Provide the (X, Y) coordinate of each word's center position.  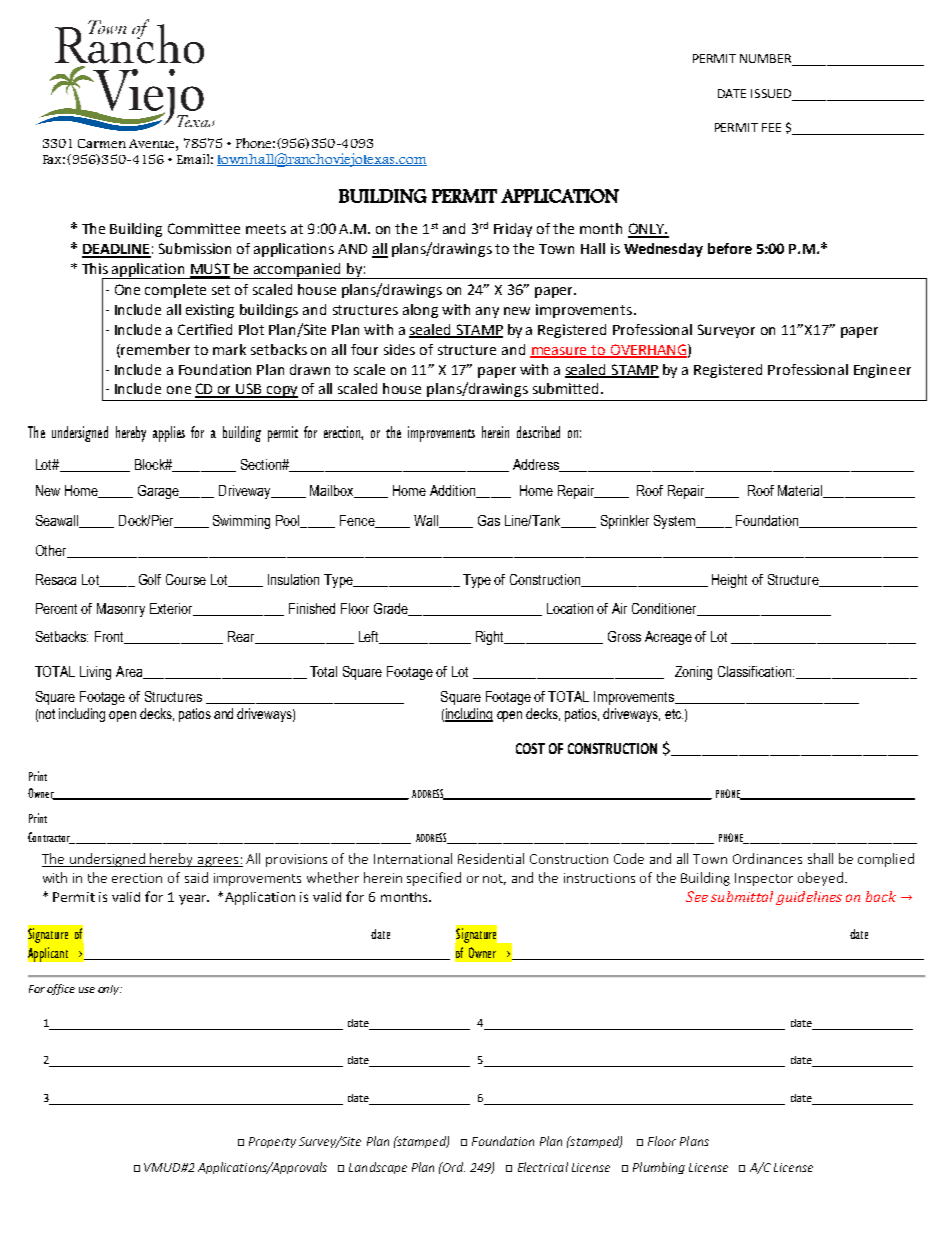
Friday (513, 230)
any (487, 312)
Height (729, 581)
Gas (489, 520)
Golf (150, 579)
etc (674, 714)
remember (155, 349)
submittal (742, 896)
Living (95, 673)
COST (530, 748)
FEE (771, 127)
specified (434, 879)
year (194, 899)
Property (272, 1142)
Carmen (102, 143)
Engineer (882, 371)
